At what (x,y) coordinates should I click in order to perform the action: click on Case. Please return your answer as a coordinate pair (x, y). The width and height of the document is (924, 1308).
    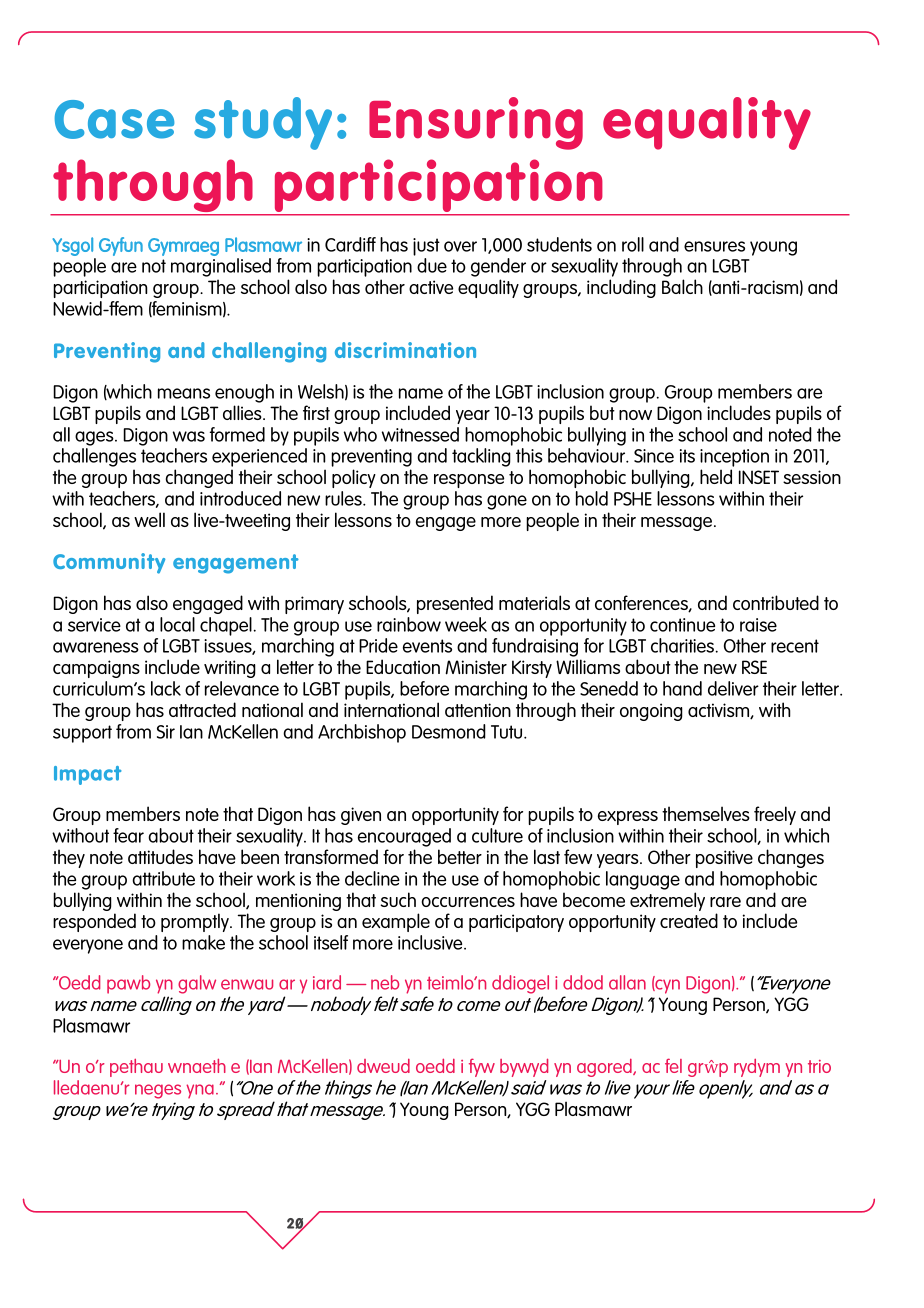
    Looking at the image, I should click on (114, 119).
